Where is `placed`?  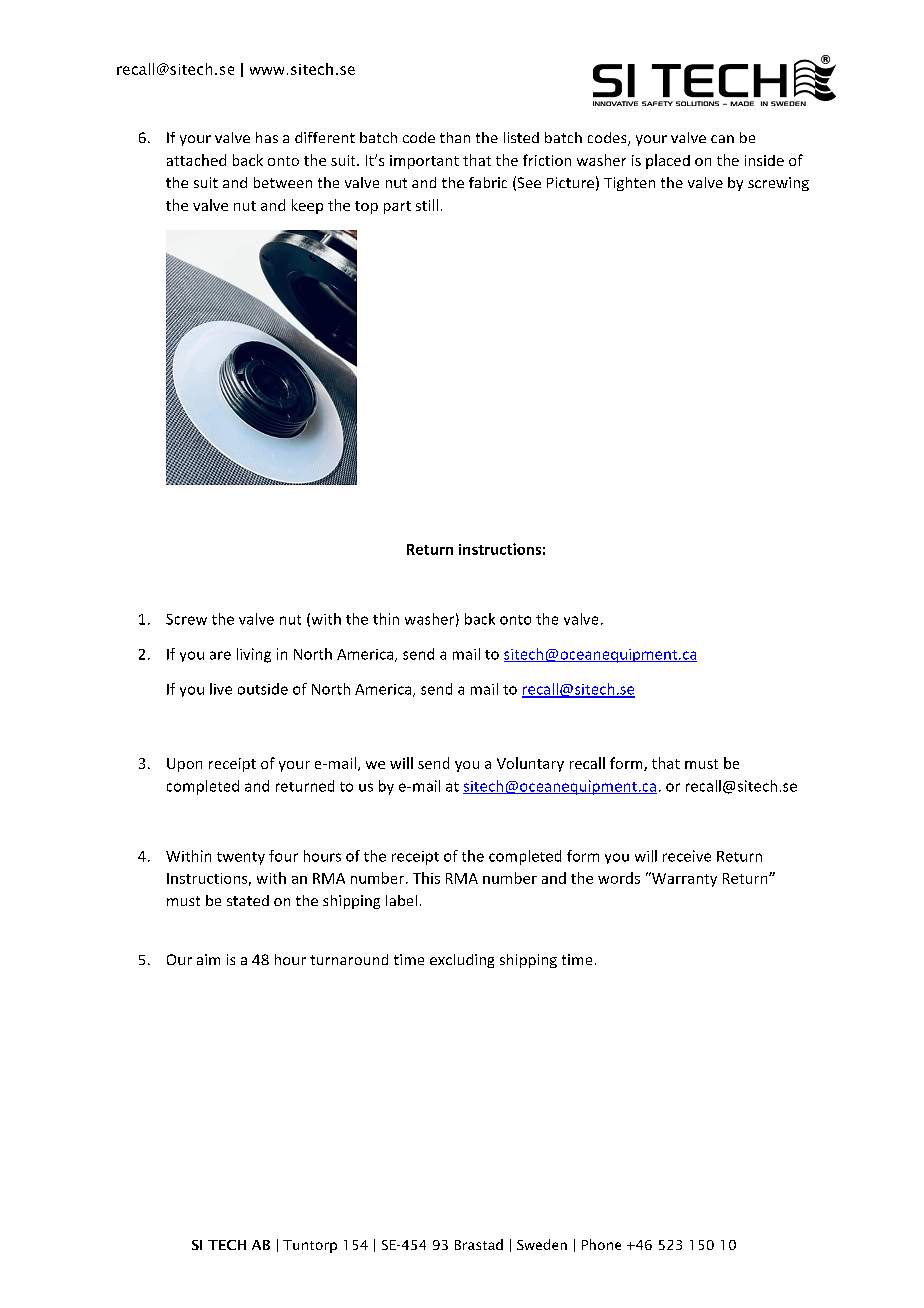
placed is located at coordinates (668, 161).
